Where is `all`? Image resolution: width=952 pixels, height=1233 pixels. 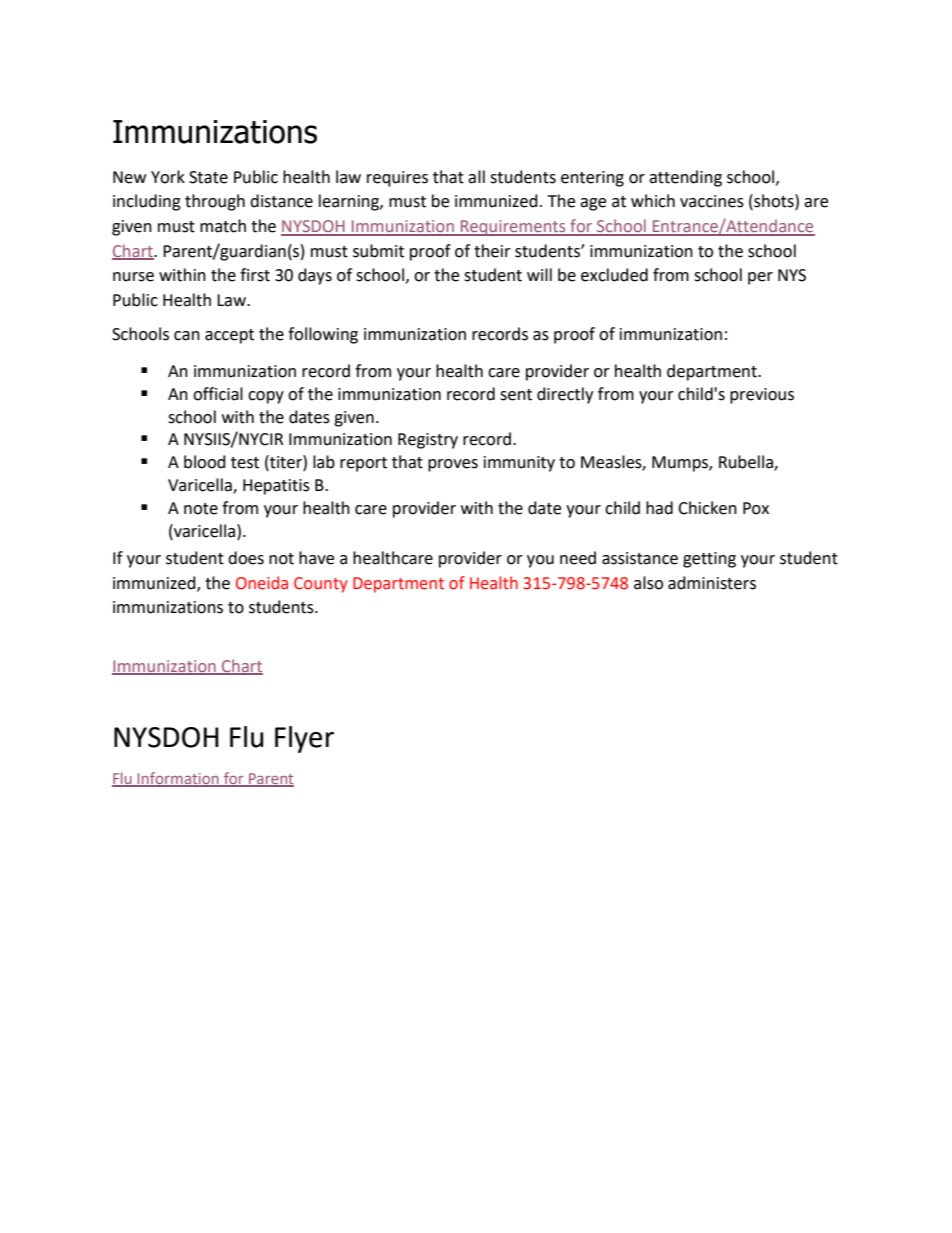
all is located at coordinates (476, 177).
